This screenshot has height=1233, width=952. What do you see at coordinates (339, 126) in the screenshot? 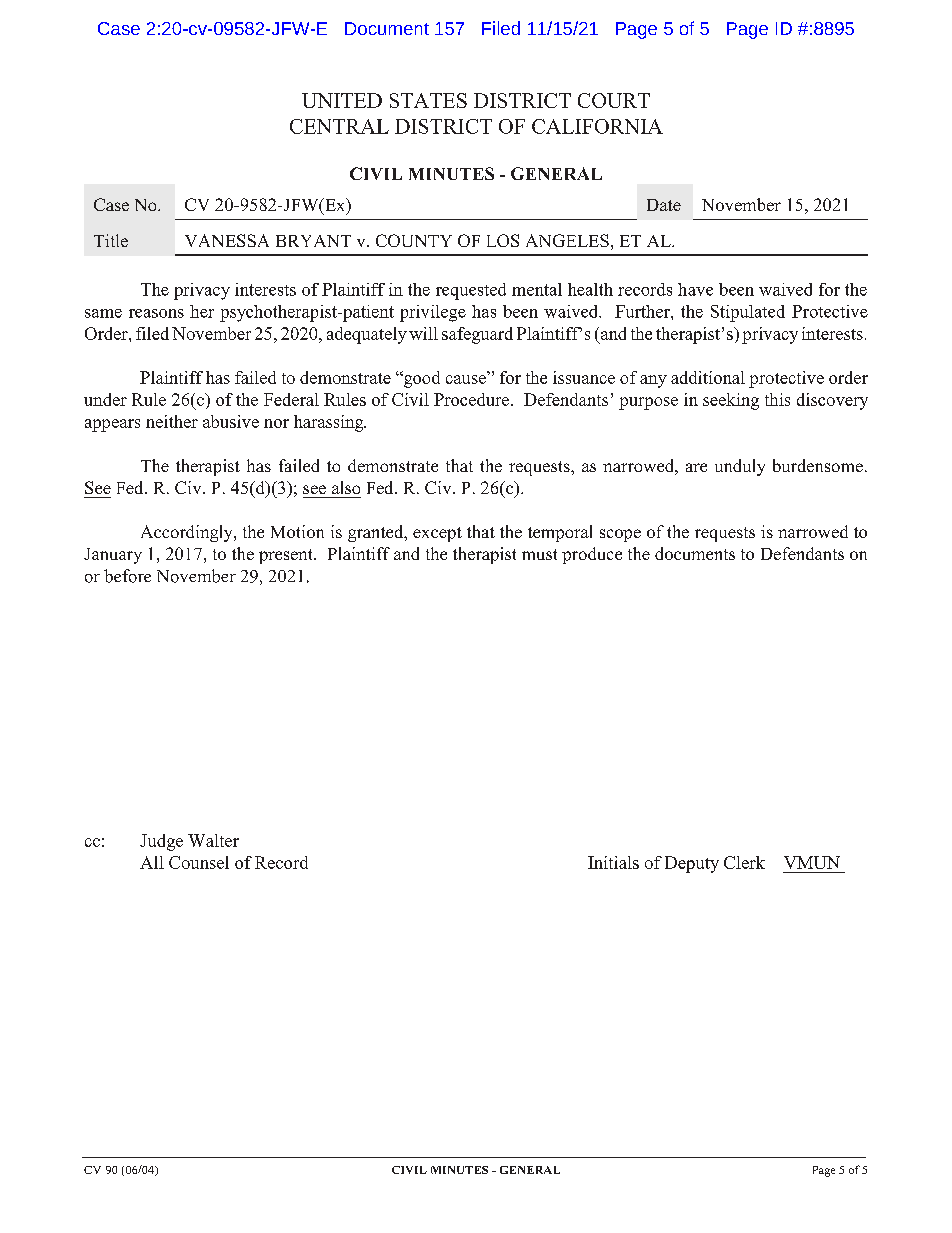
I see `CENTRAL` at bounding box center [339, 126].
